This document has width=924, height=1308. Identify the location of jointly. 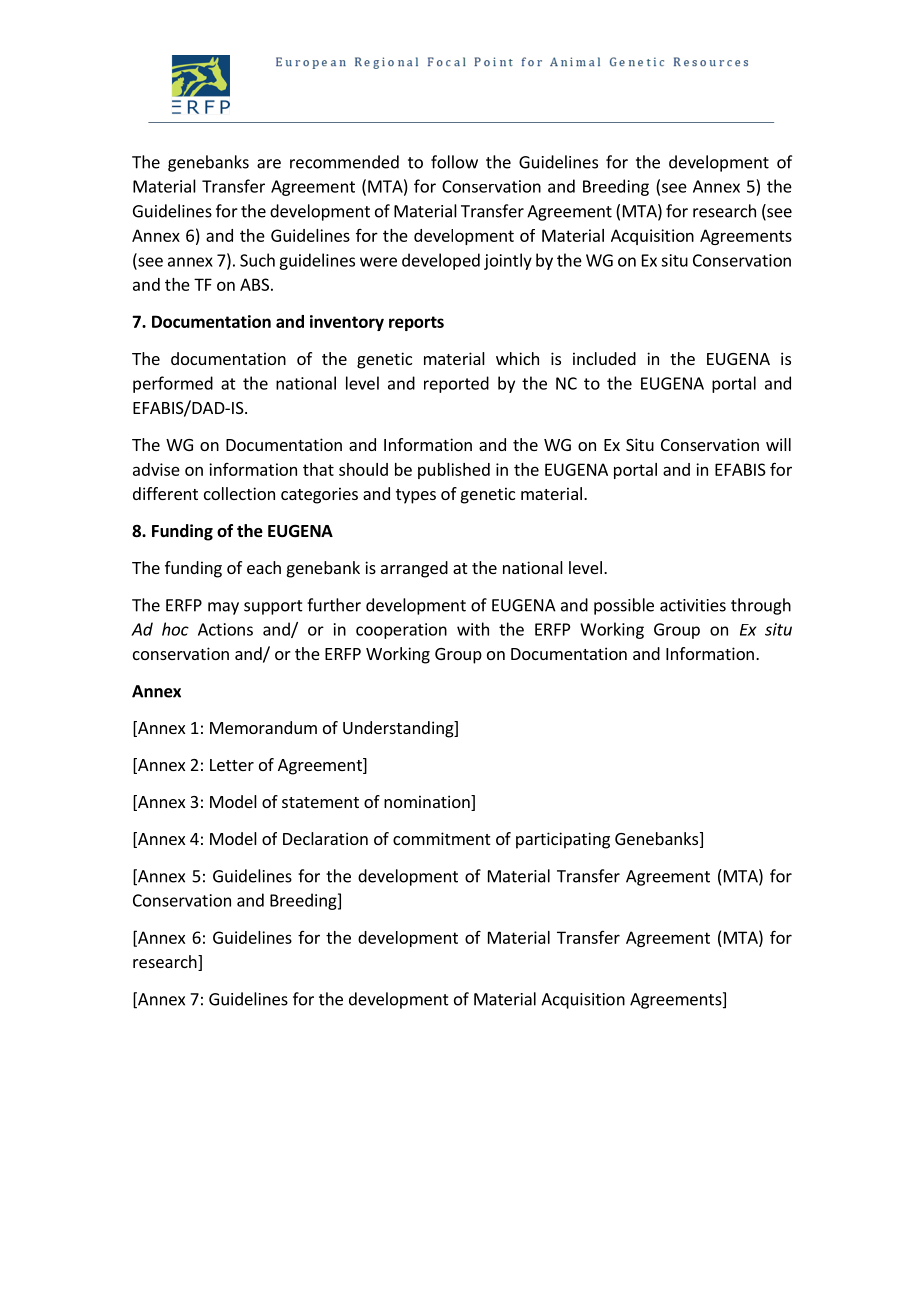
(508, 261).
